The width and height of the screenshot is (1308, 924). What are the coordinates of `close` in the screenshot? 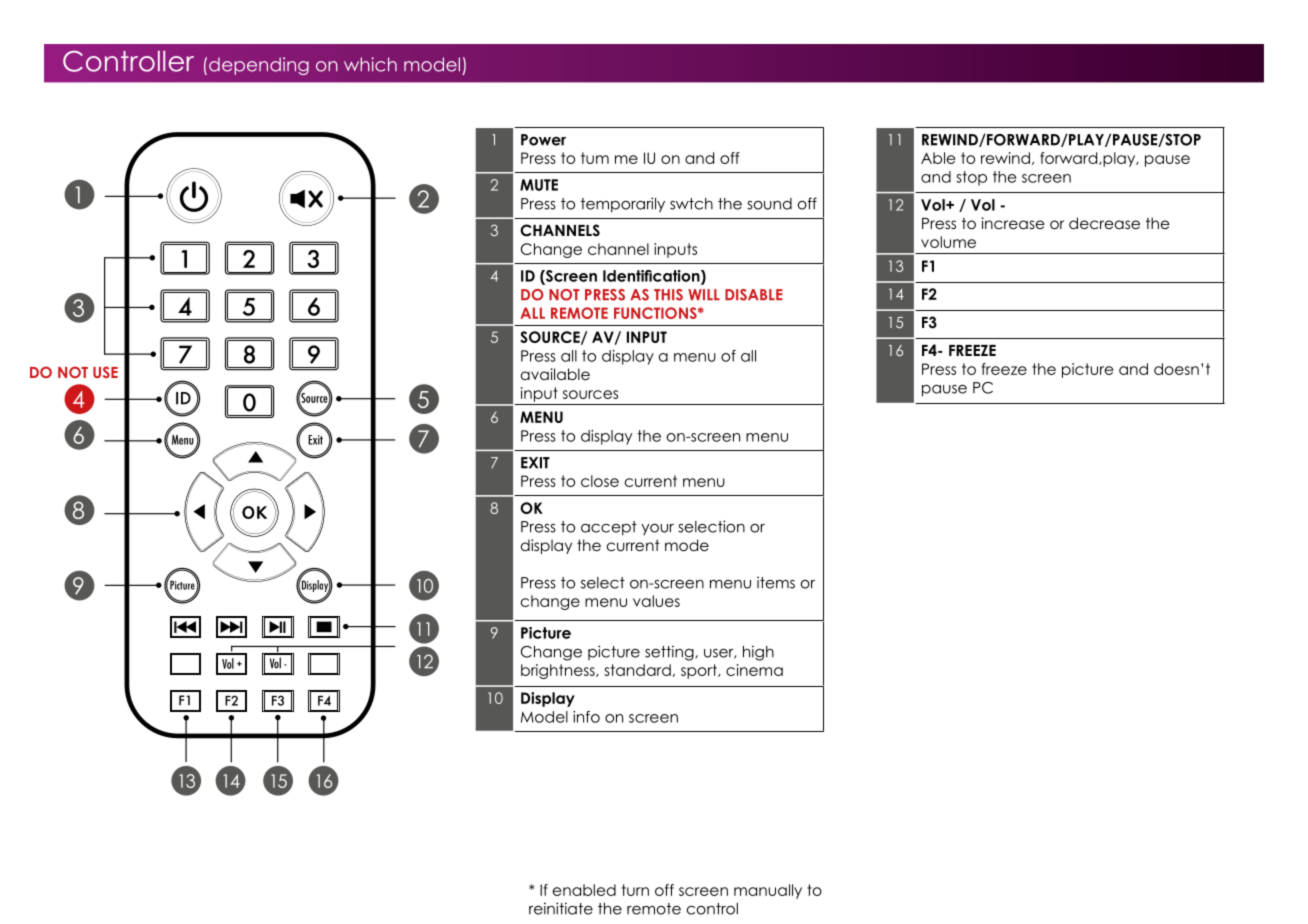 It's located at (600, 481).
